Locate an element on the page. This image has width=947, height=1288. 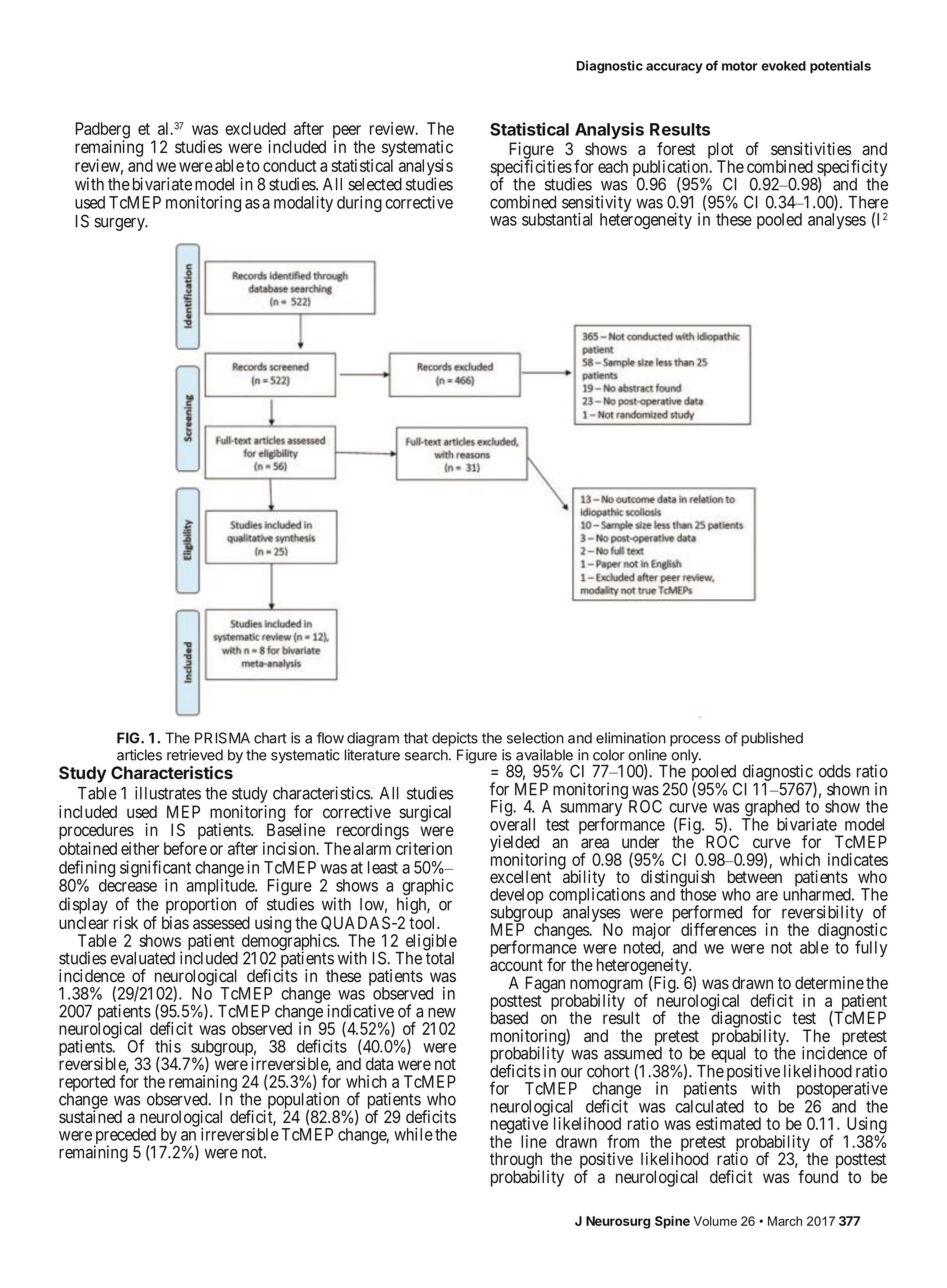
preceded is located at coordinates (125, 1137).
